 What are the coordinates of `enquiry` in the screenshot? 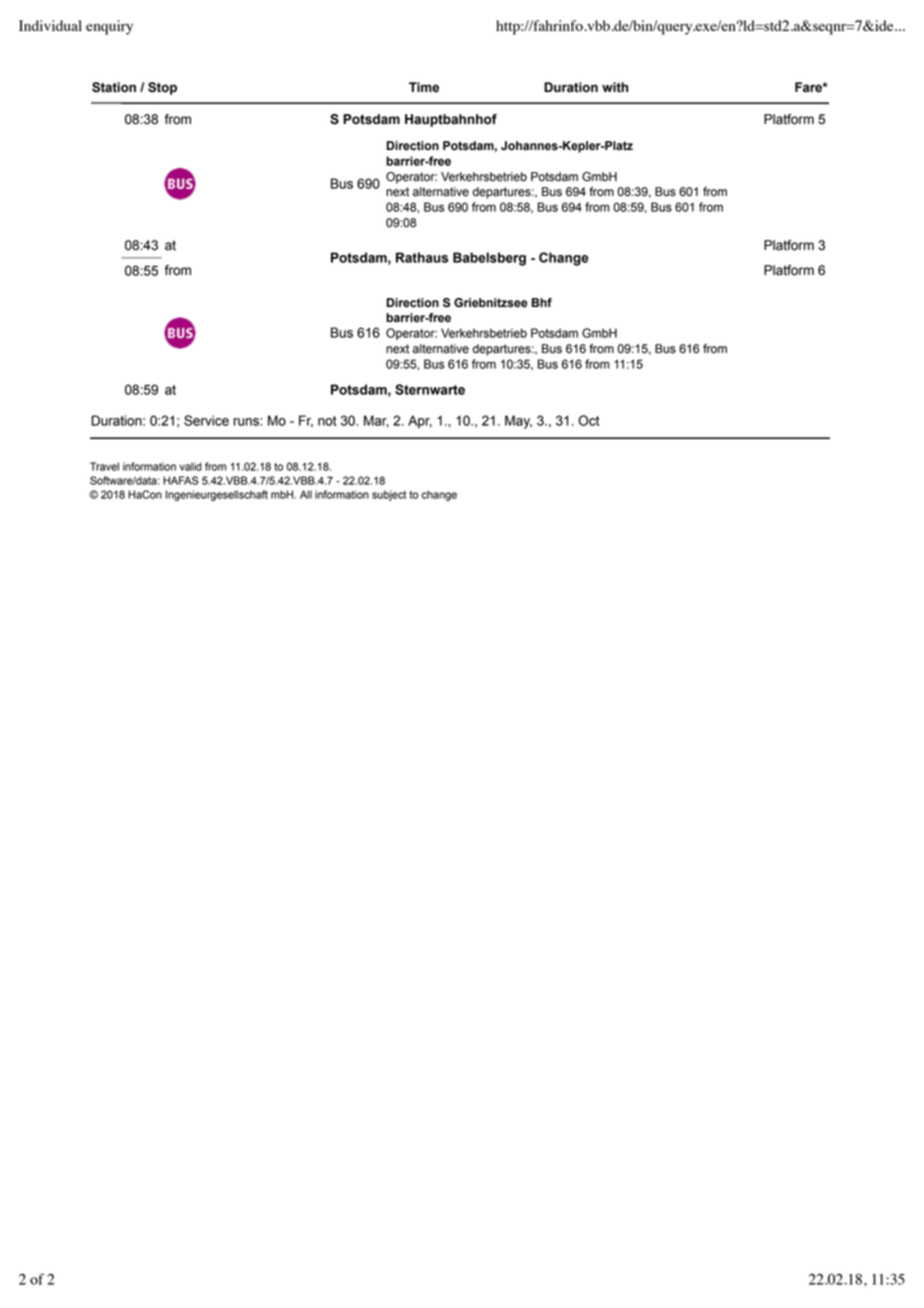 It's located at (109, 27).
